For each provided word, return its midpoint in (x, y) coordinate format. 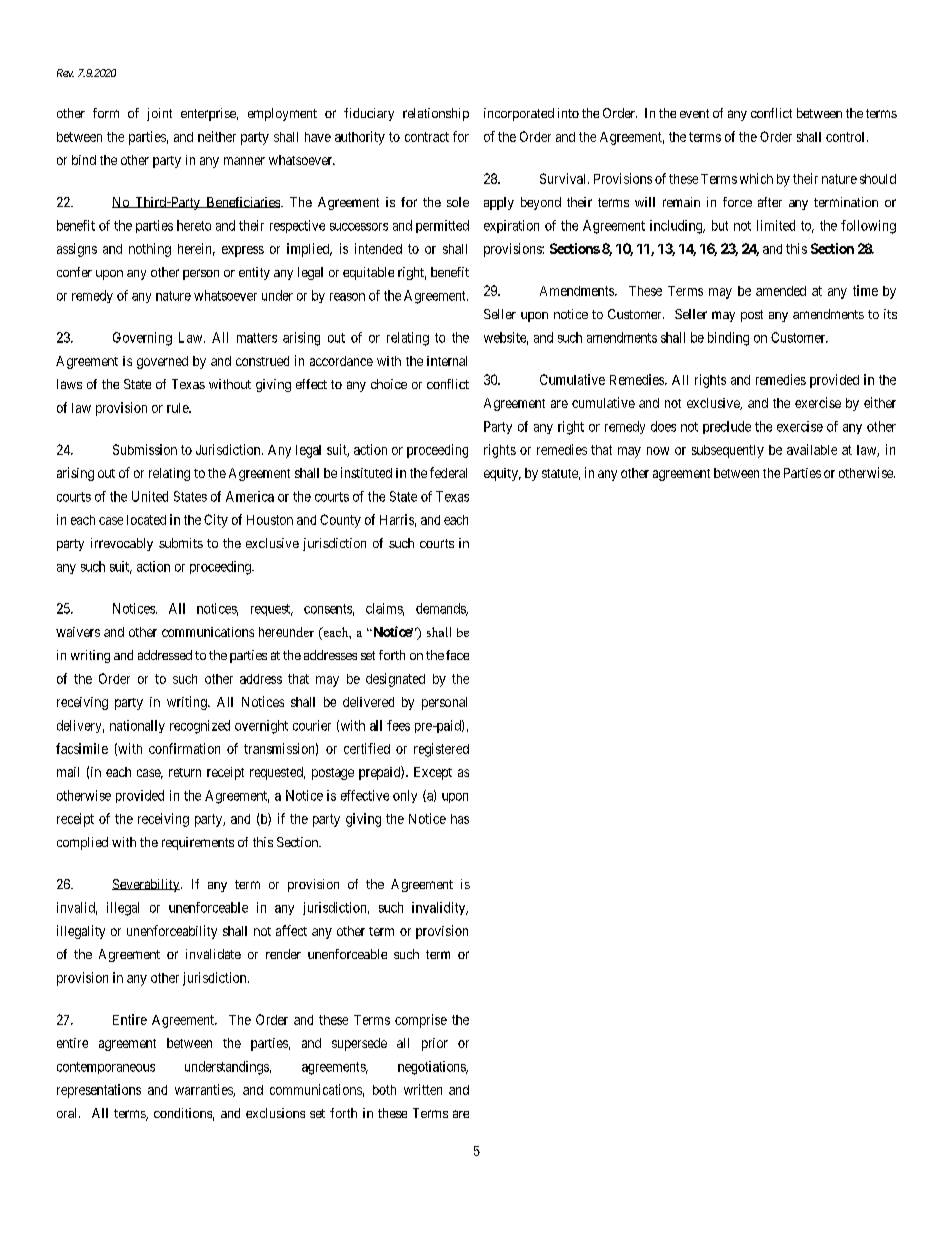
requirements (198, 843)
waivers (78, 632)
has (460, 819)
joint (159, 114)
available (812, 449)
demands (441, 609)
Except (433, 773)
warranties (204, 1090)
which (756, 178)
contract (427, 137)
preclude (727, 427)
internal (447, 361)
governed (162, 362)
